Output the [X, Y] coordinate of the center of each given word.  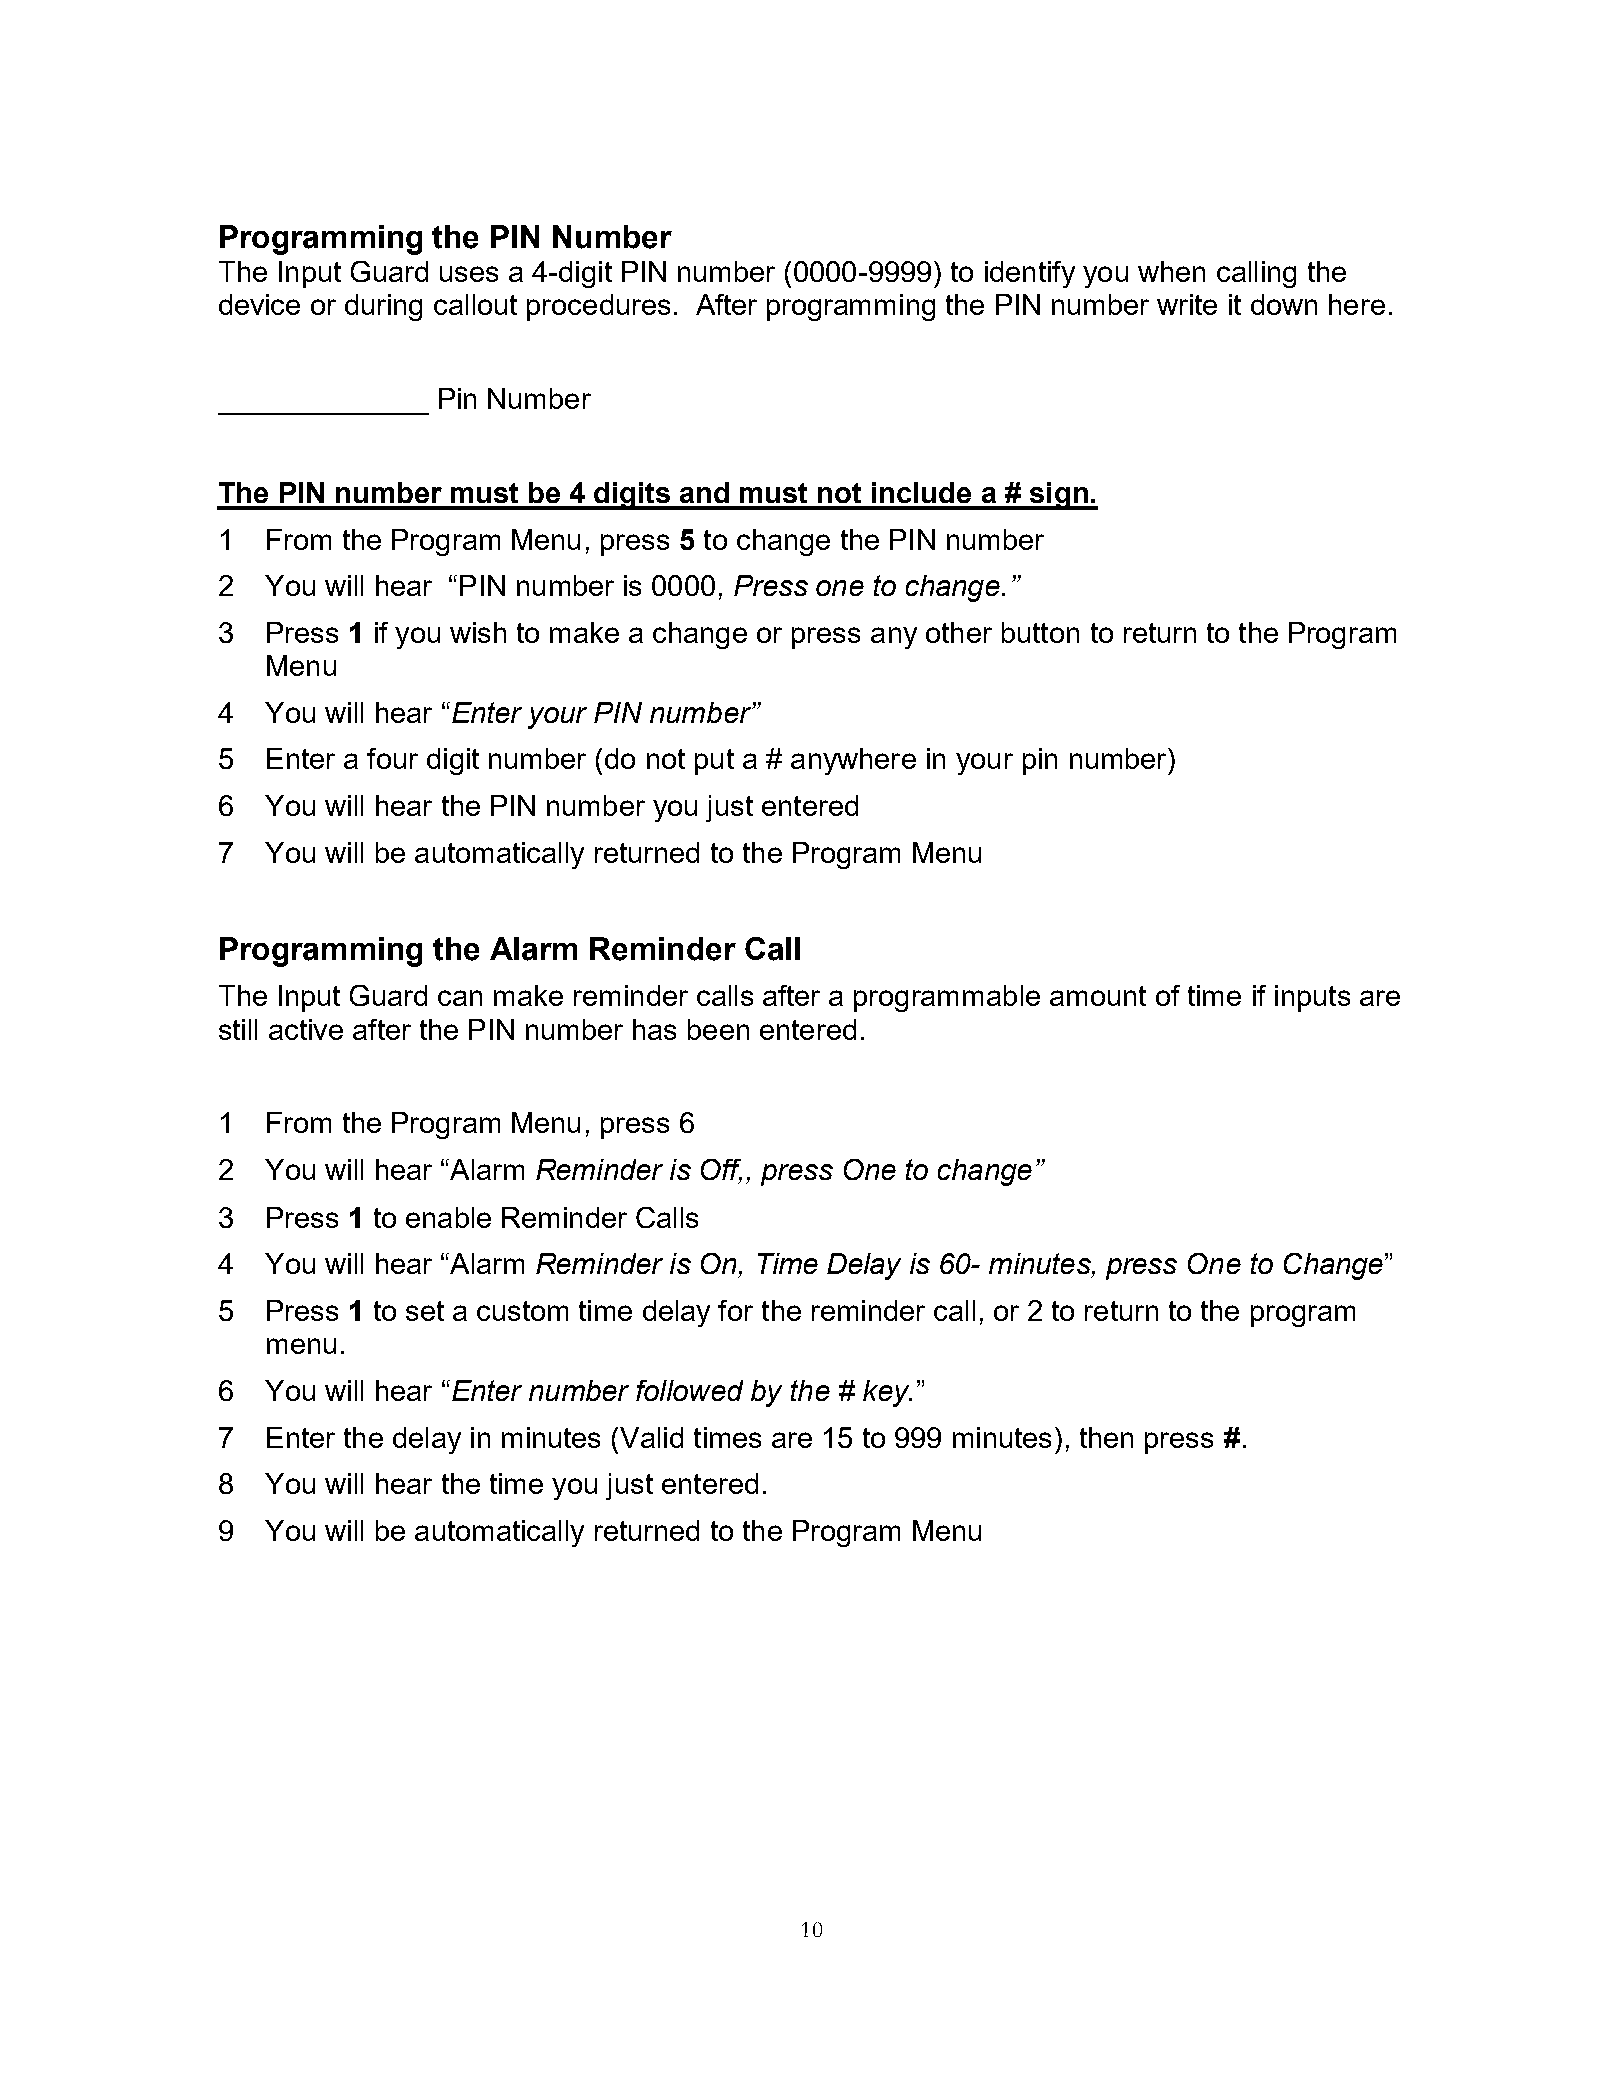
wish [478, 632]
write [1187, 304]
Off [721, 1171]
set [425, 1311]
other [959, 632]
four [392, 758]
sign [1058, 496]
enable [448, 1217]
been [718, 1029]
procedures [598, 307]
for [735, 1310]
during [383, 307]
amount [1098, 996]
